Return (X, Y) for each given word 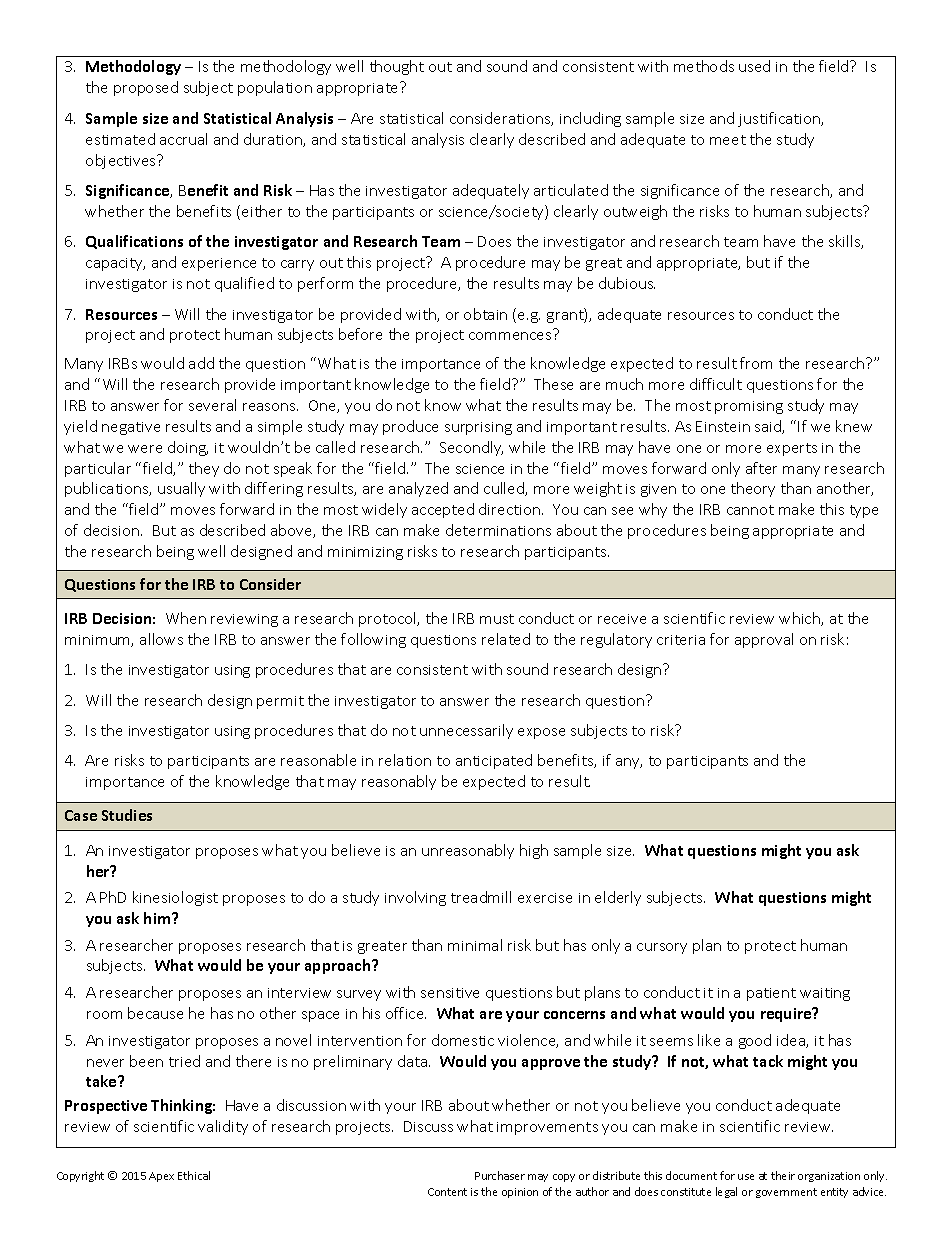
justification (780, 119)
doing (188, 448)
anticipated (494, 761)
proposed (146, 88)
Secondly (471, 448)
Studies (127, 815)
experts (792, 449)
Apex (161, 1177)
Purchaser (500, 1175)
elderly (618, 898)
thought (397, 67)
